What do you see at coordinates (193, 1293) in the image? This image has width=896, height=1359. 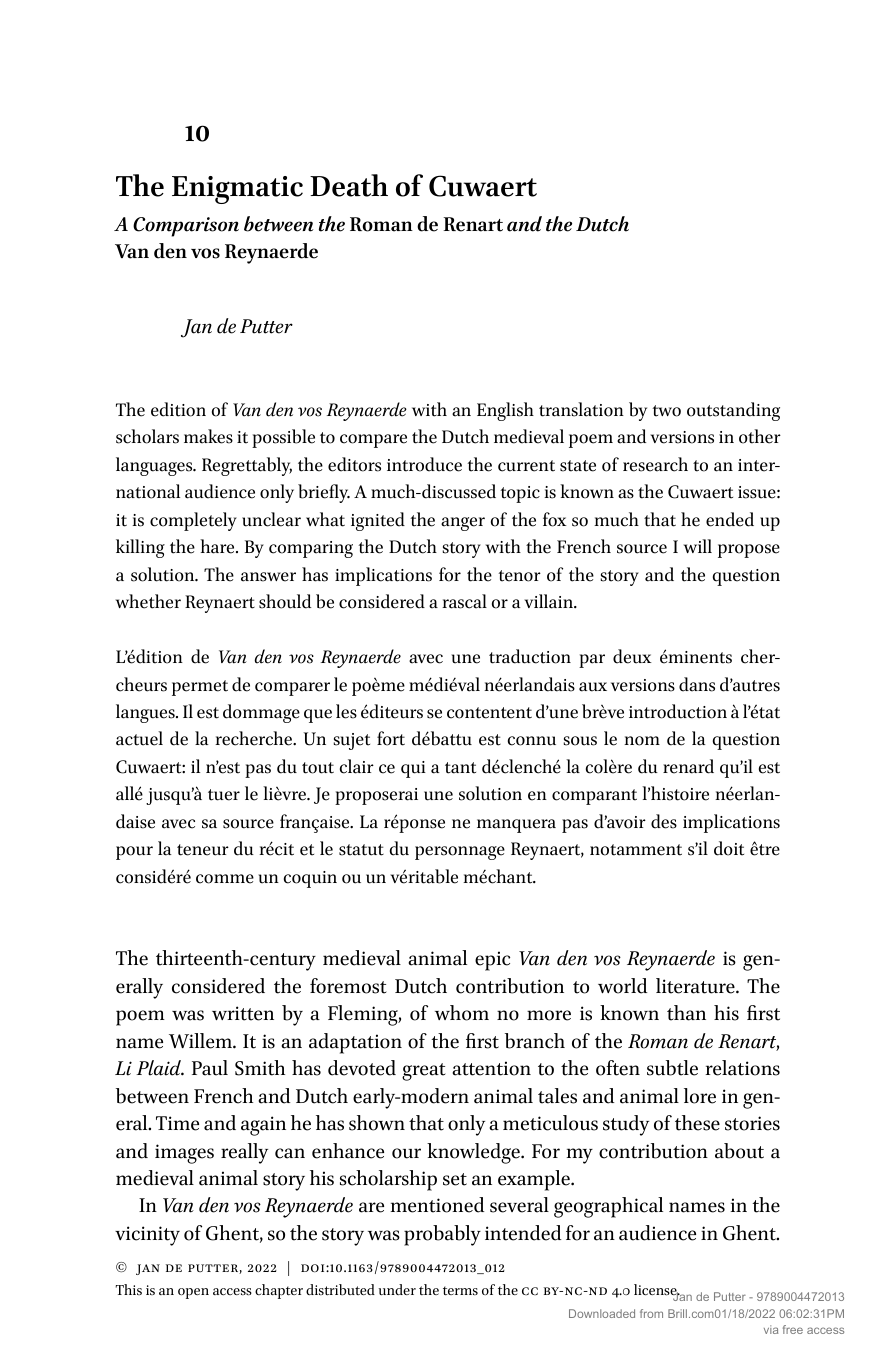 I see `open` at bounding box center [193, 1293].
